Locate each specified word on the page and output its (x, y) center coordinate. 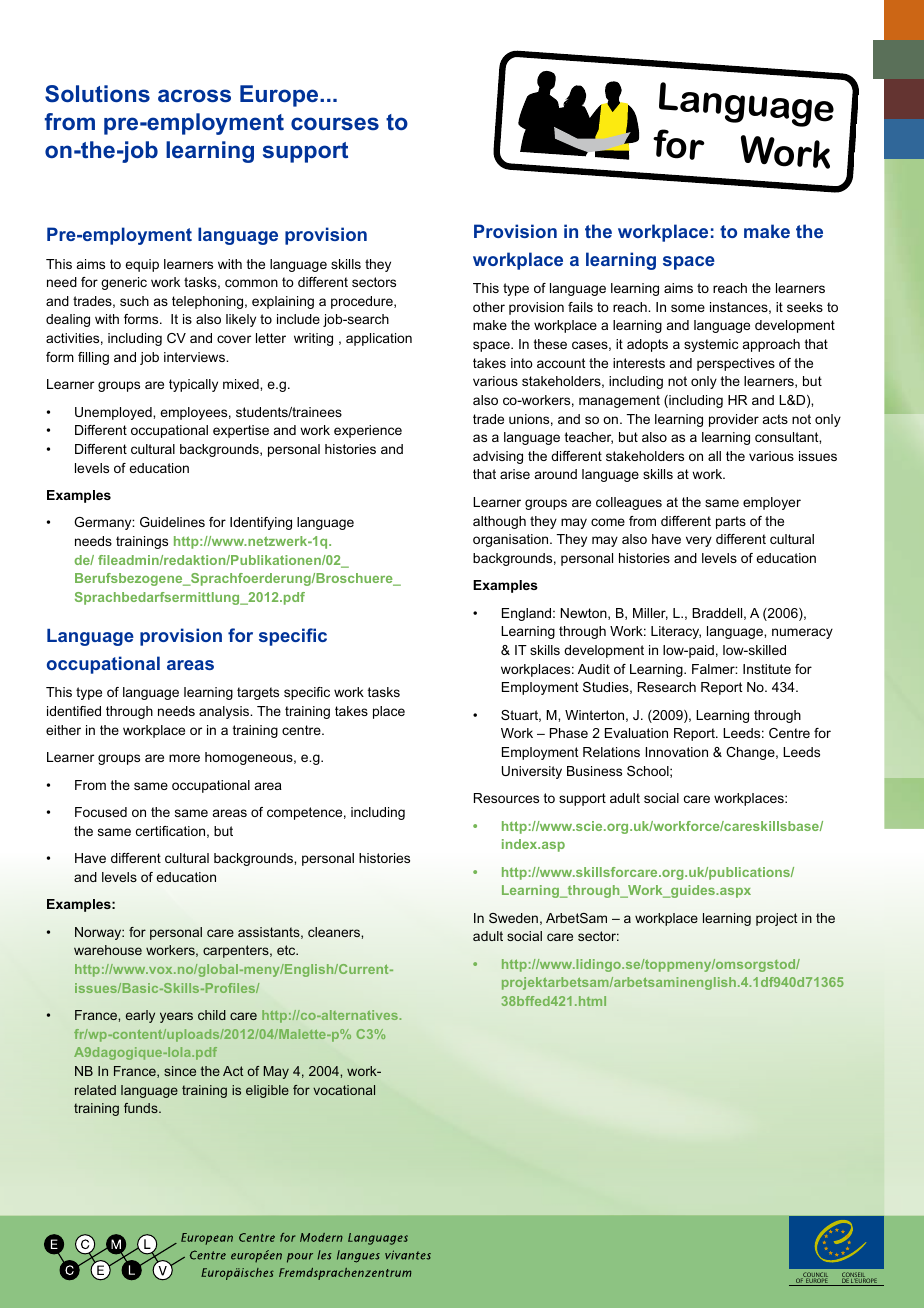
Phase (569, 733)
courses (335, 123)
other (489, 307)
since (180, 1071)
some (688, 308)
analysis (225, 712)
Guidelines (172, 522)
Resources (506, 798)
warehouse (108, 950)
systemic (711, 345)
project (776, 919)
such (134, 301)
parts (731, 522)
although (499, 522)
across (194, 95)
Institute (767, 669)
